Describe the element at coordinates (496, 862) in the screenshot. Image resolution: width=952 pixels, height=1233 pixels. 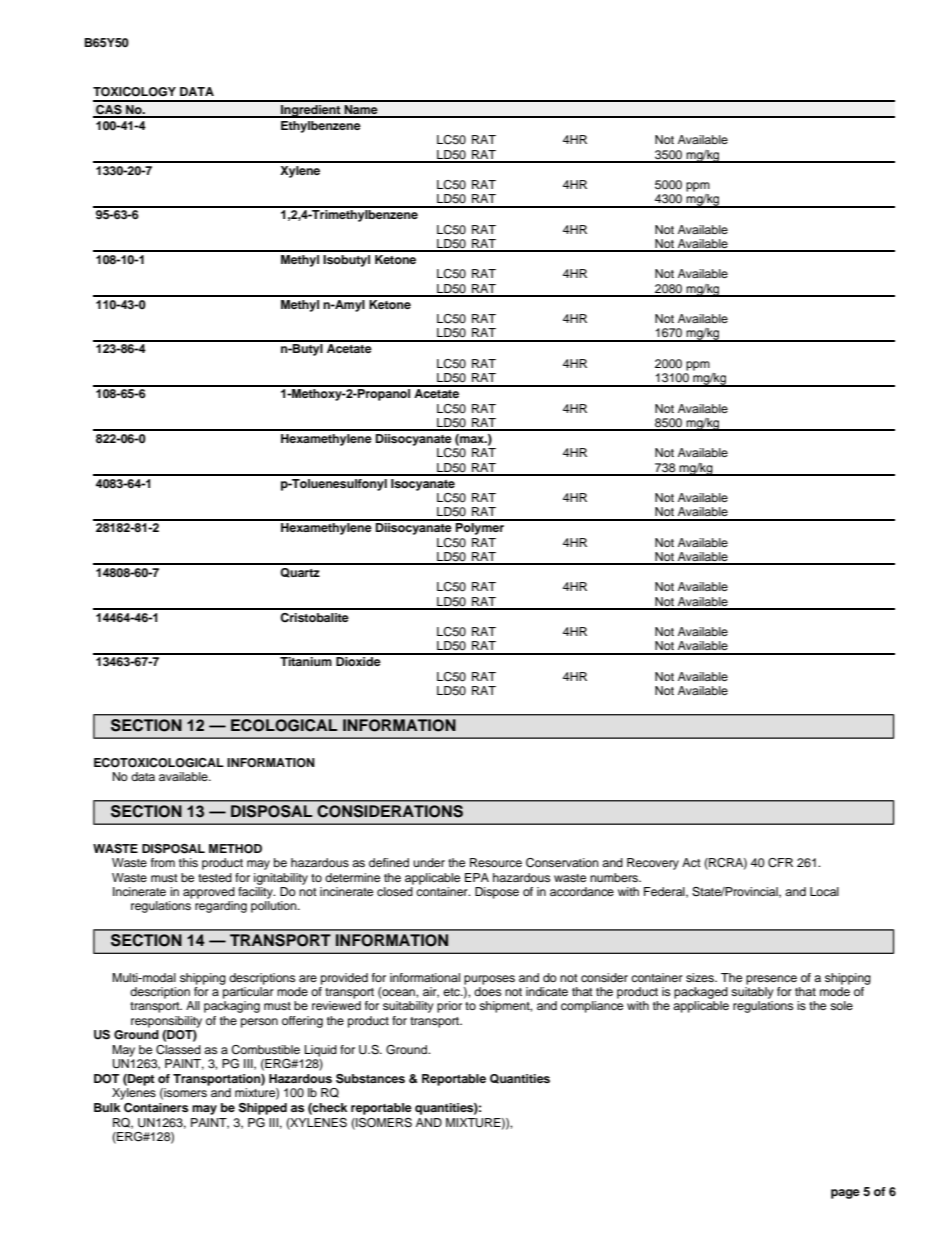
I see `Resource` at that location.
